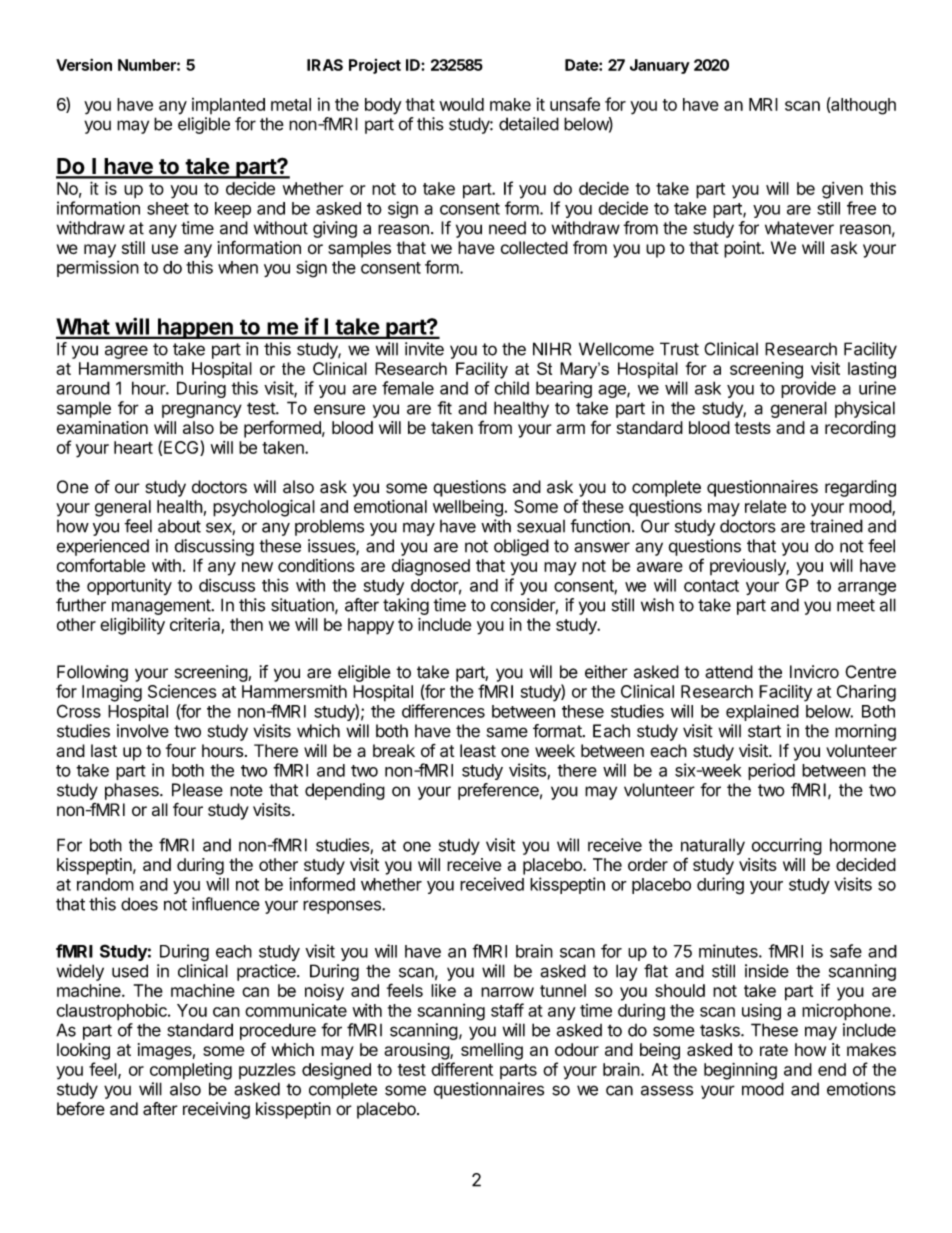 Image resolution: width=952 pixels, height=1233 pixels. What do you see at coordinates (228, 106) in the page?
I see `implanted` at bounding box center [228, 106].
